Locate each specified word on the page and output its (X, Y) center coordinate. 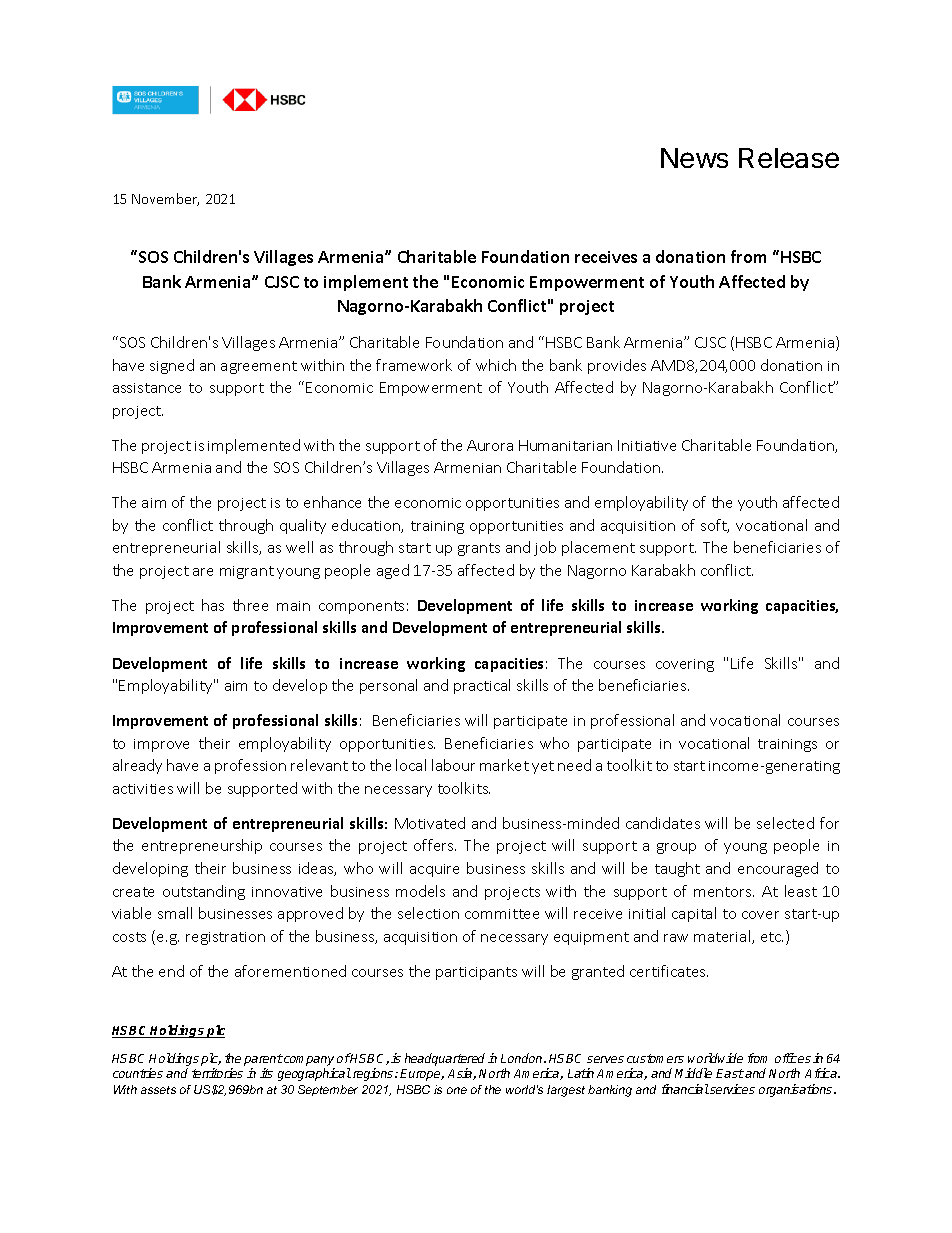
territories (217, 1073)
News (694, 158)
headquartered (445, 1061)
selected (785, 823)
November (165, 199)
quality (303, 526)
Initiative (647, 445)
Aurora (490, 445)
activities (143, 789)
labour (453, 765)
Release (789, 158)
